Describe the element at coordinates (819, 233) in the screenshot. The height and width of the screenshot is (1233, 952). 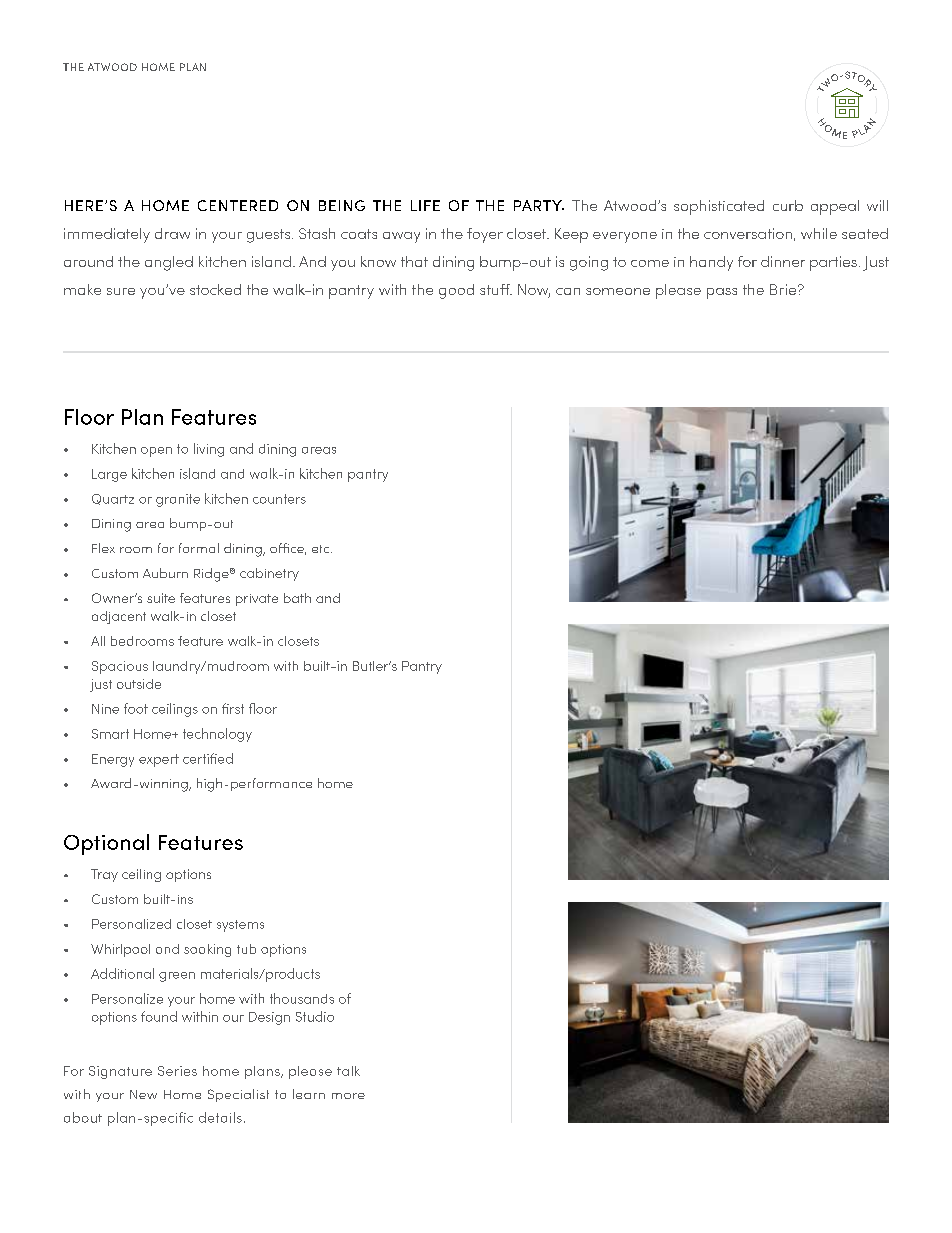
I see `while` at that location.
